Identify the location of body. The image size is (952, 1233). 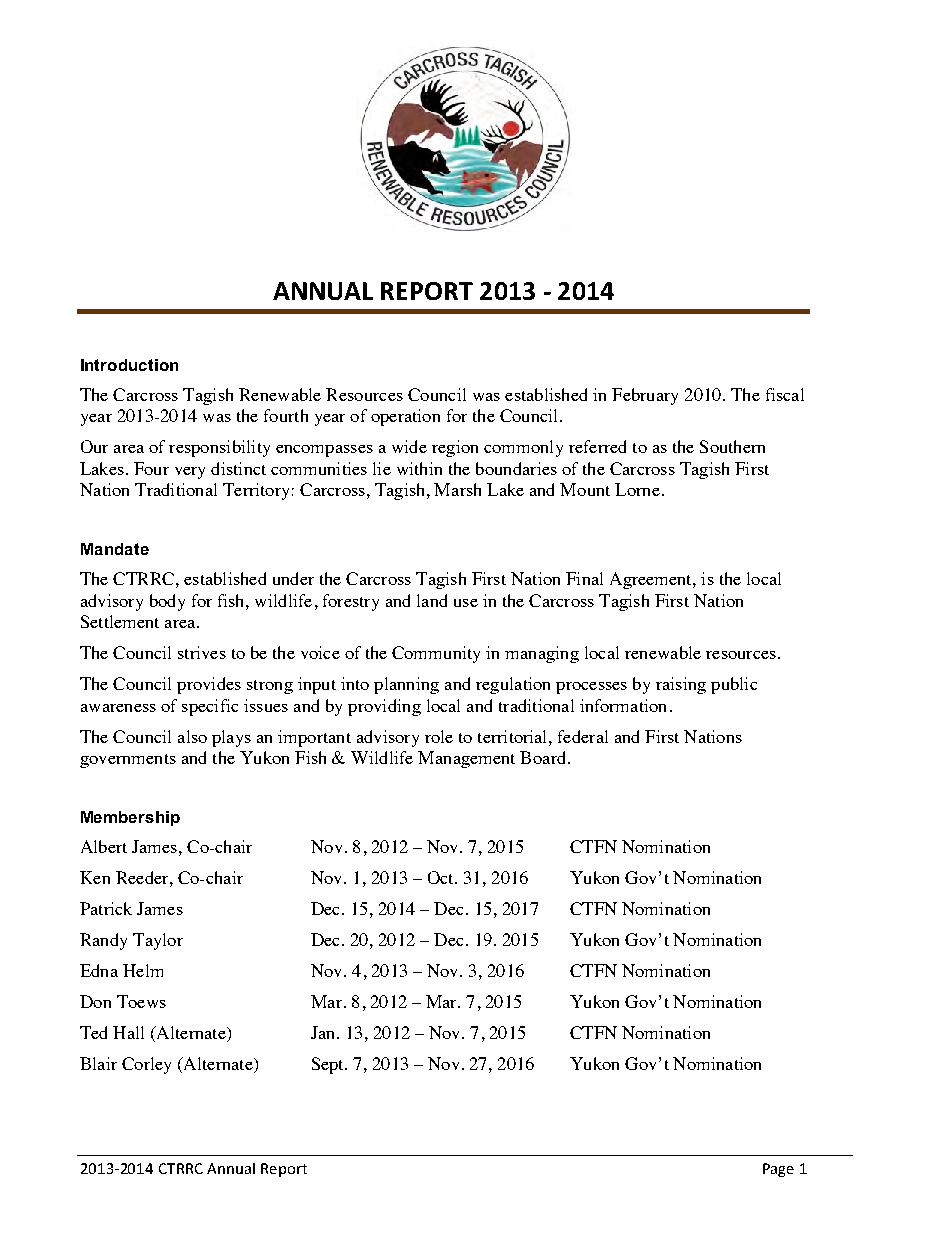
(167, 602).
